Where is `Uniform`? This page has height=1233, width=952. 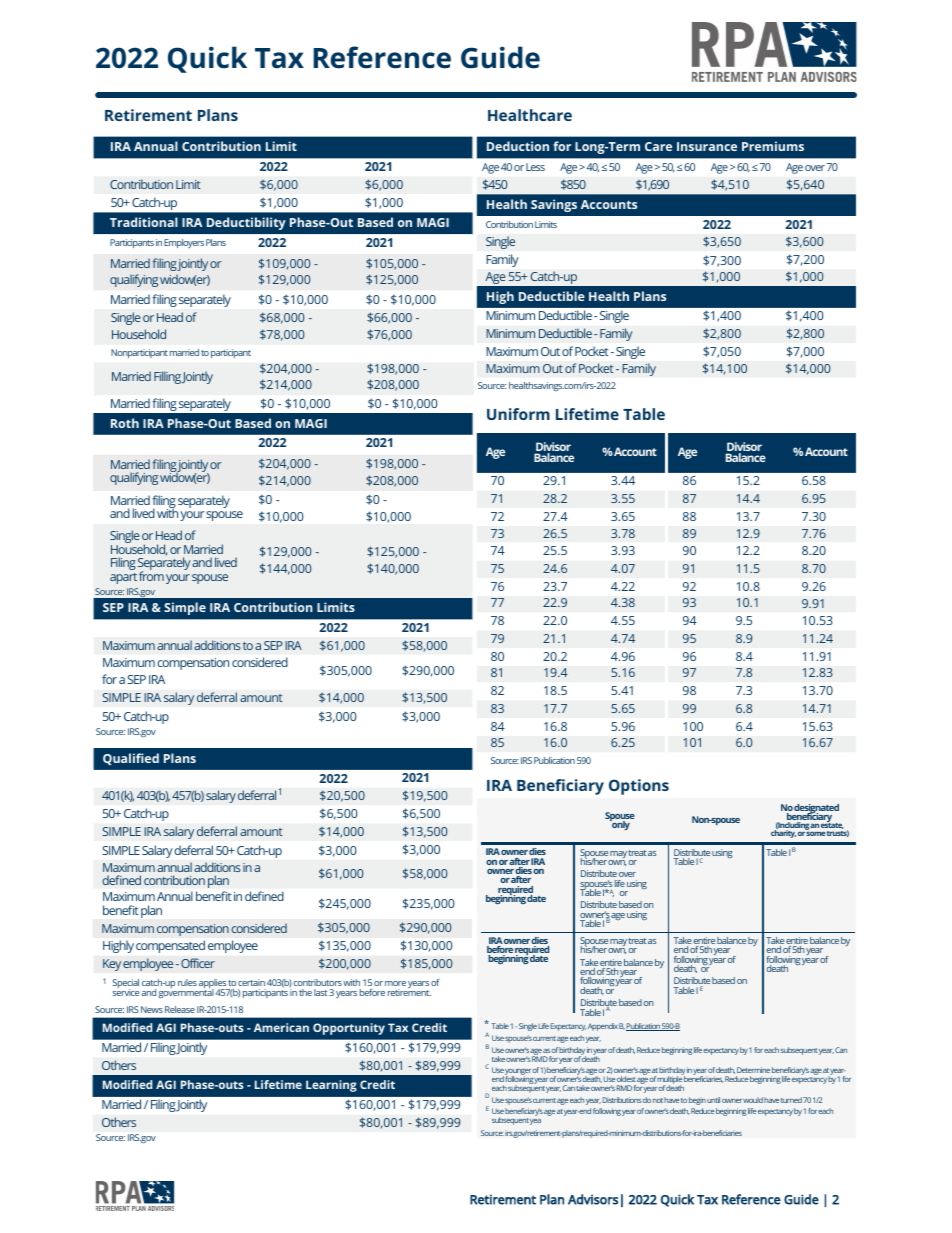
Uniform is located at coordinates (518, 414).
